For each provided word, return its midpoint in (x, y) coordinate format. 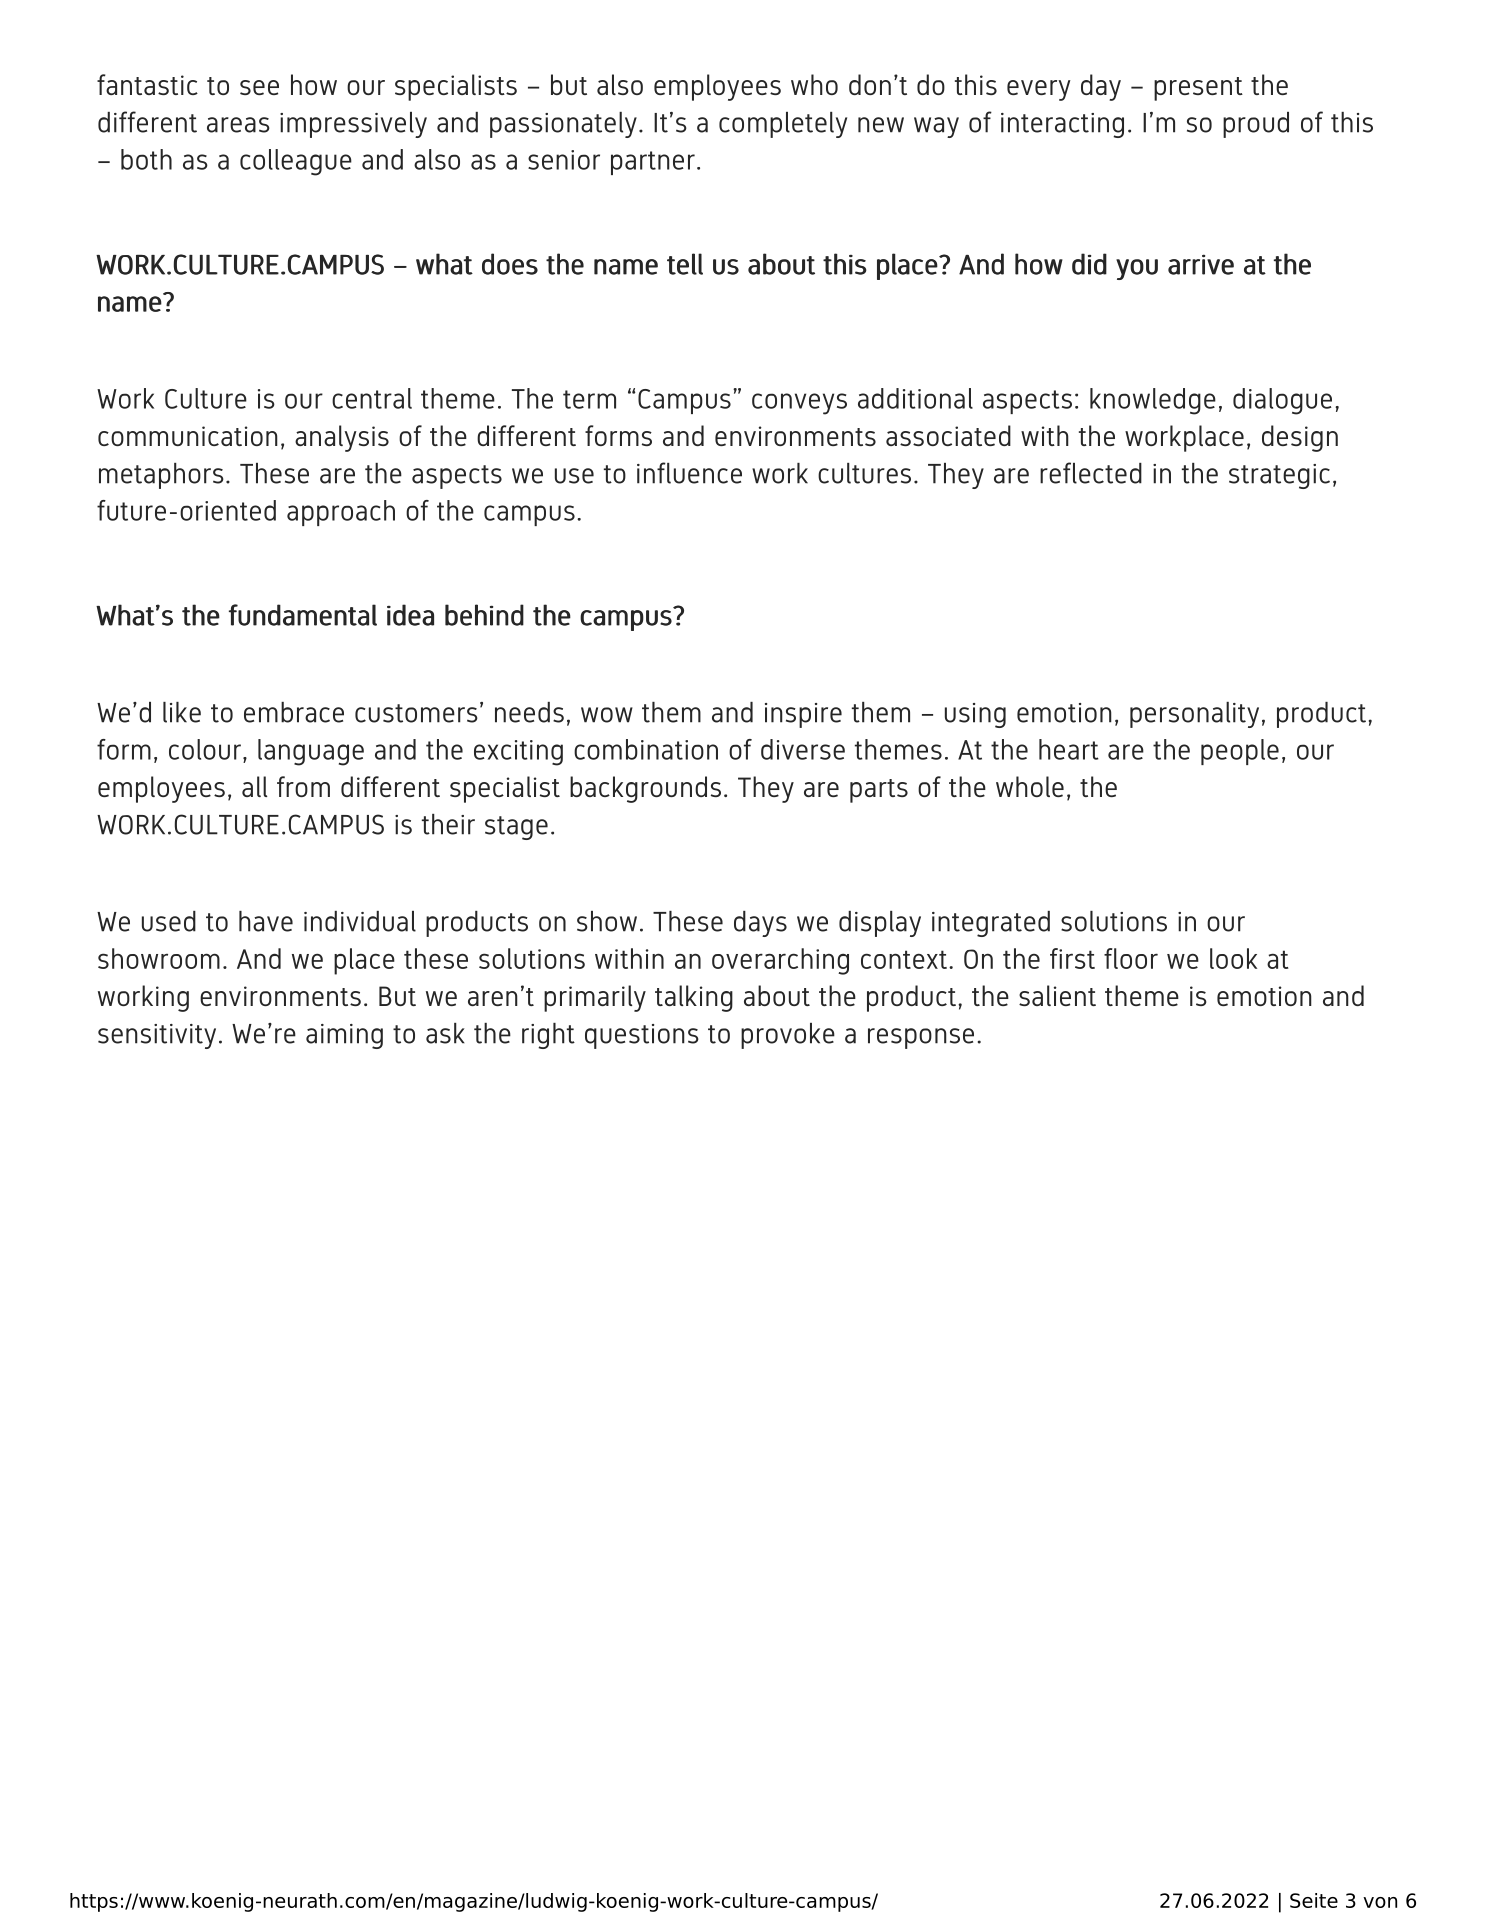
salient (1057, 995)
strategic (1279, 476)
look (1233, 958)
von (1380, 1902)
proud (1256, 125)
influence (689, 473)
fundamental (303, 615)
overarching (780, 961)
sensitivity (157, 1036)
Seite (1314, 1900)
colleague (296, 162)
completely (783, 125)
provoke (788, 1036)
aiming (344, 1036)
